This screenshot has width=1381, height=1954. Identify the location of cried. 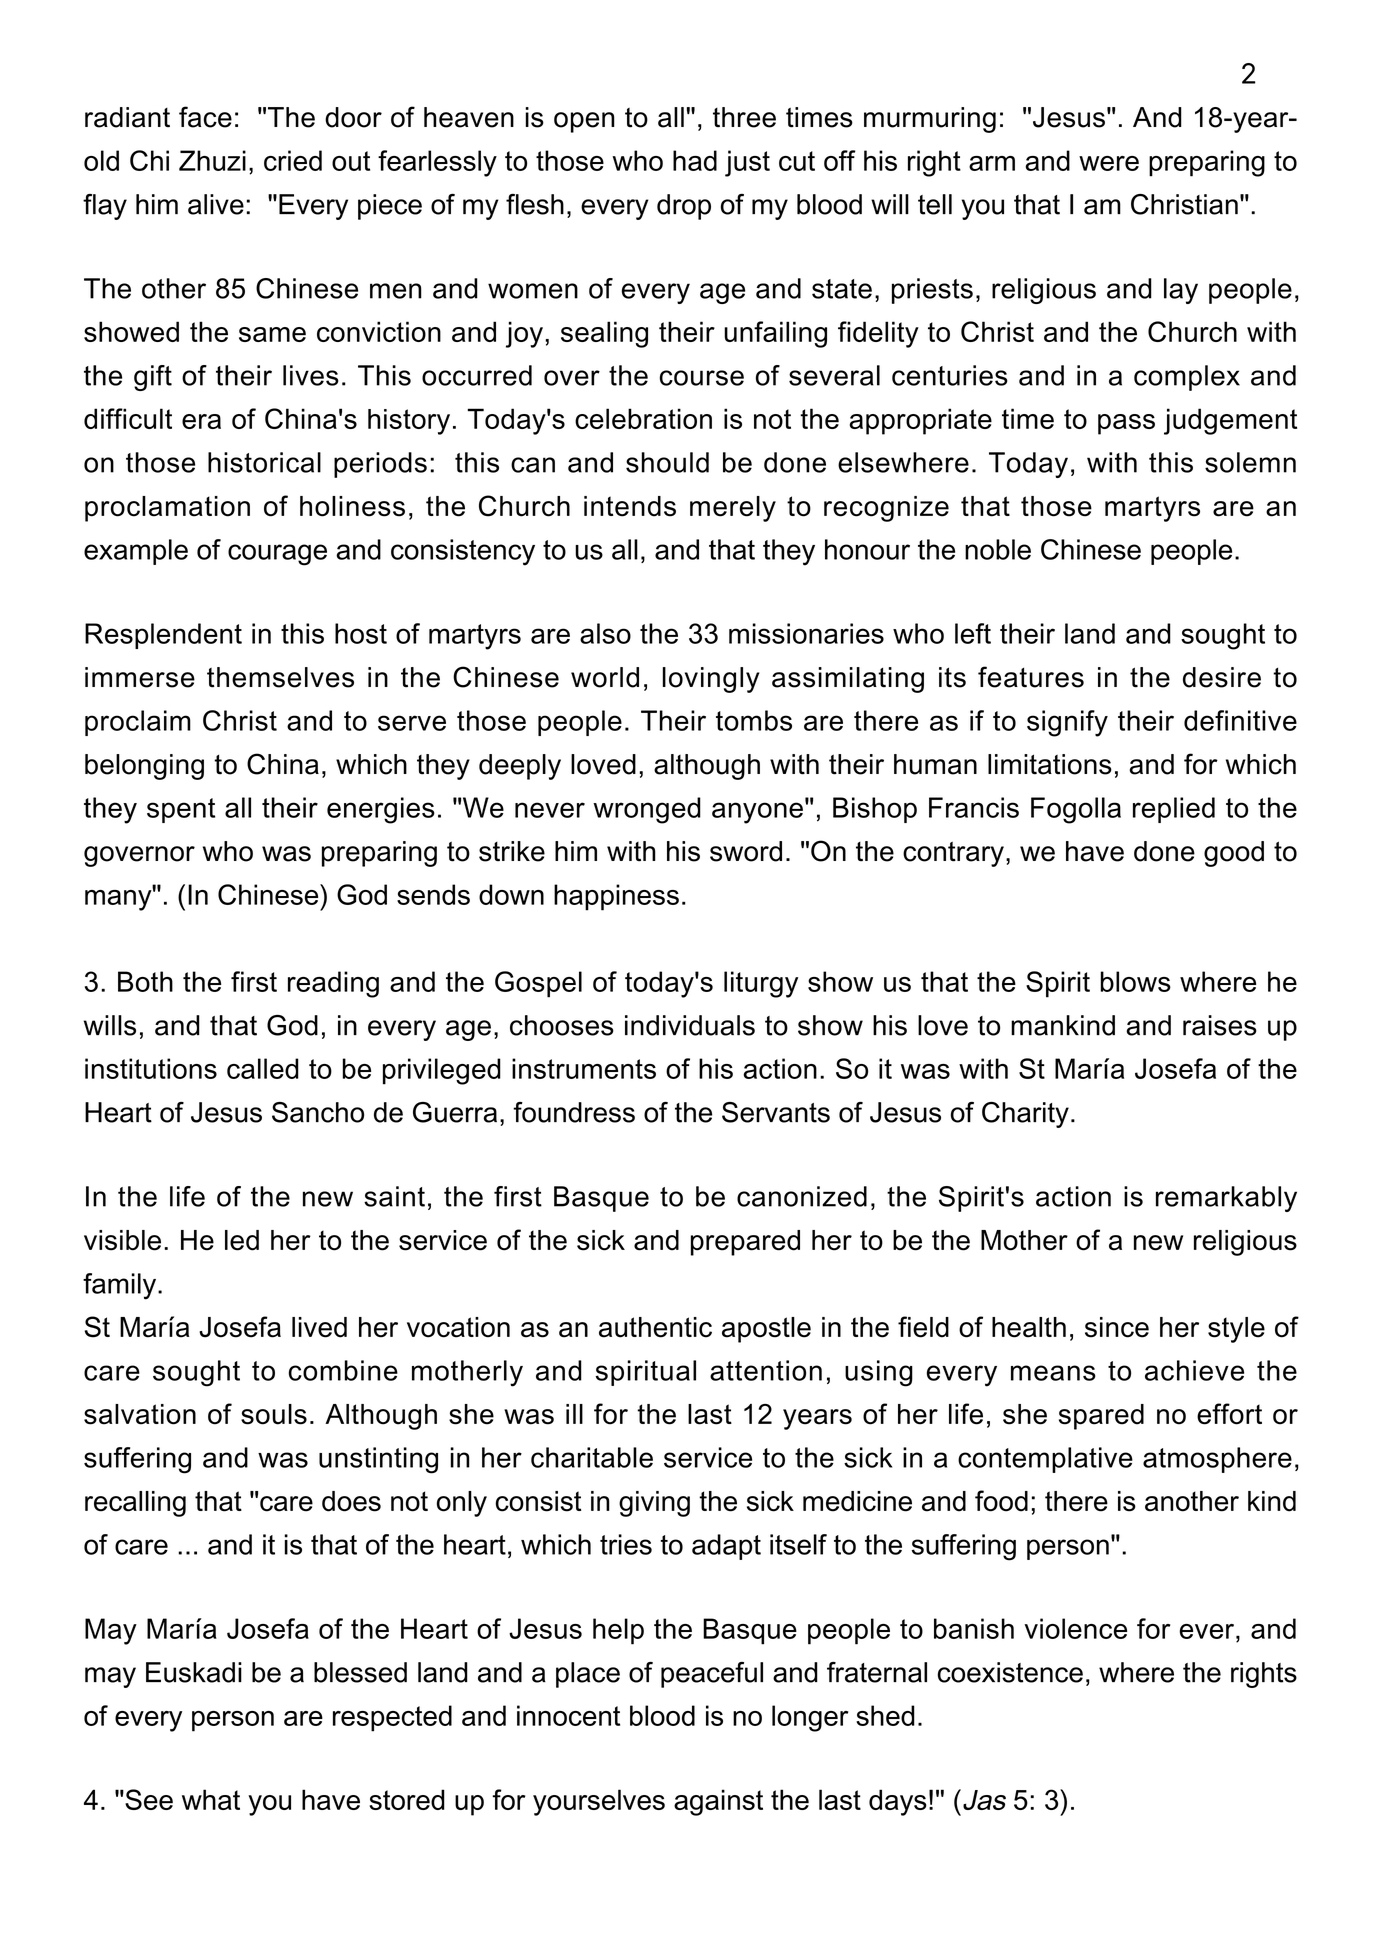
(293, 160).
